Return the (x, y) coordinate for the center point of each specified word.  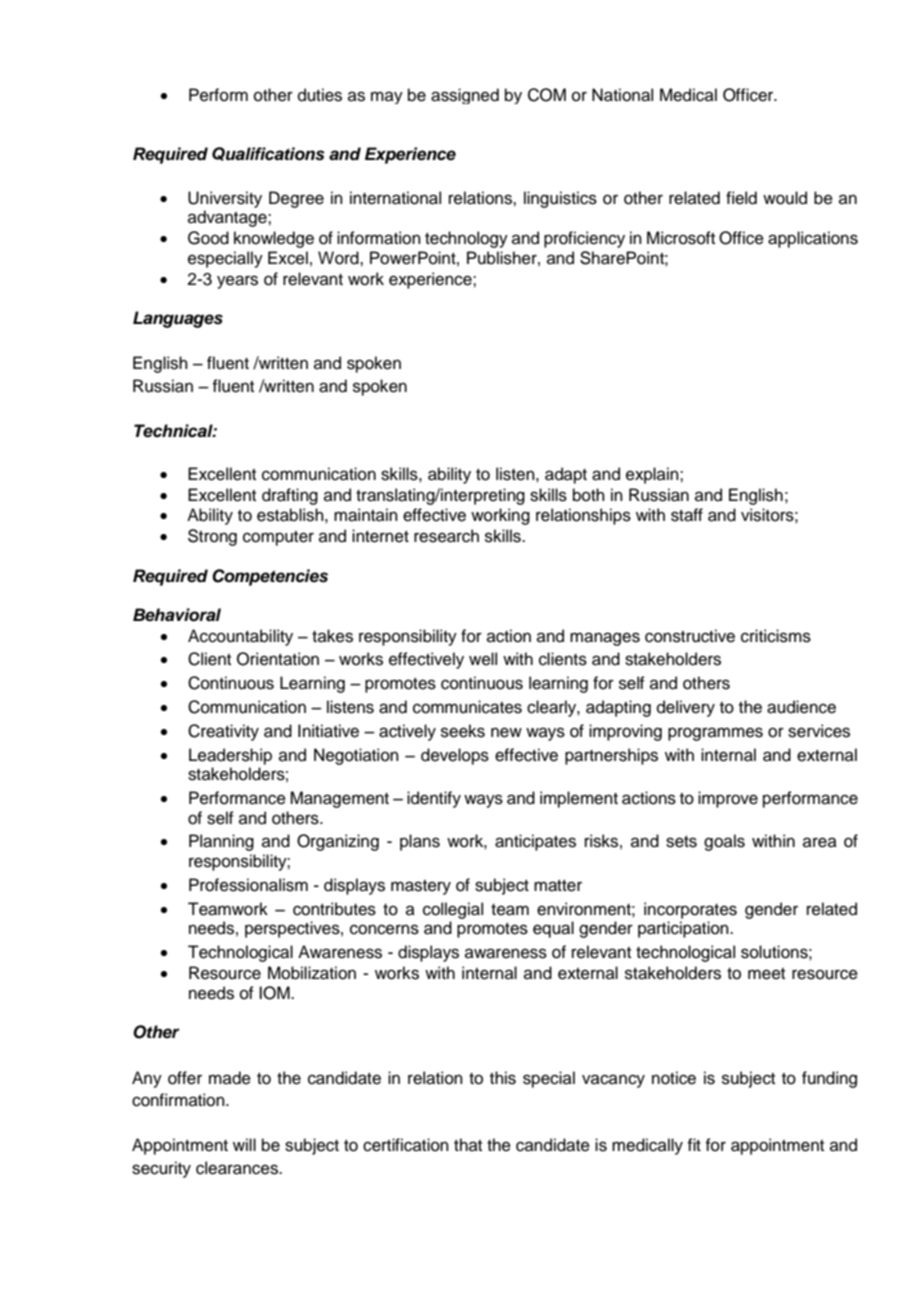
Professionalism (248, 885)
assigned (465, 96)
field (741, 198)
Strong (212, 537)
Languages (178, 319)
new (506, 732)
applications (813, 239)
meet (766, 974)
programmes (715, 734)
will (244, 1144)
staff (687, 515)
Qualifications (268, 154)
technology (466, 239)
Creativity (223, 732)
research (446, 536)
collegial (453, 910)
